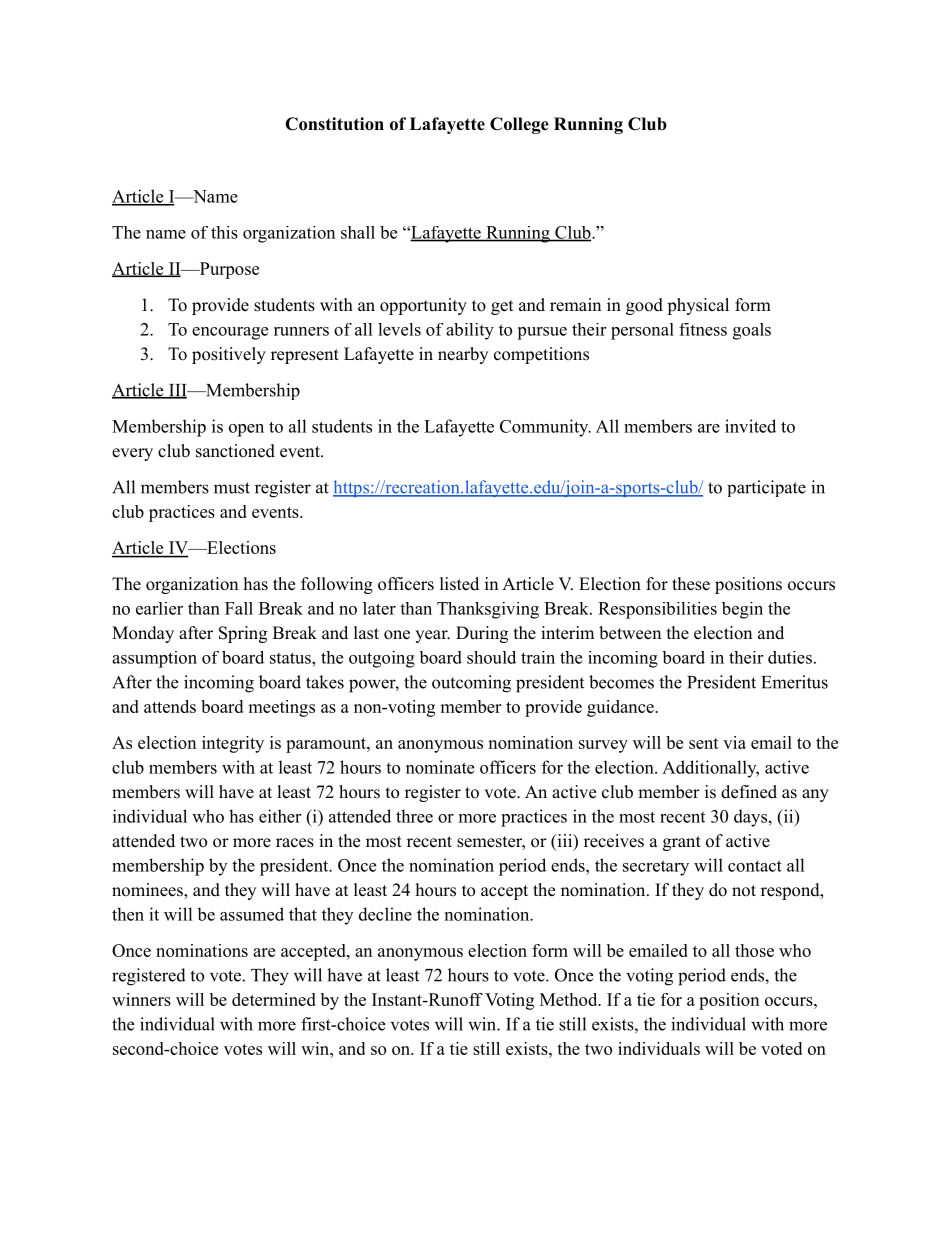 The image size is (952, 1233). What do you see at coordinates (463, 355) in the document?
I see `nearby` at bounding box center [463, 355].
